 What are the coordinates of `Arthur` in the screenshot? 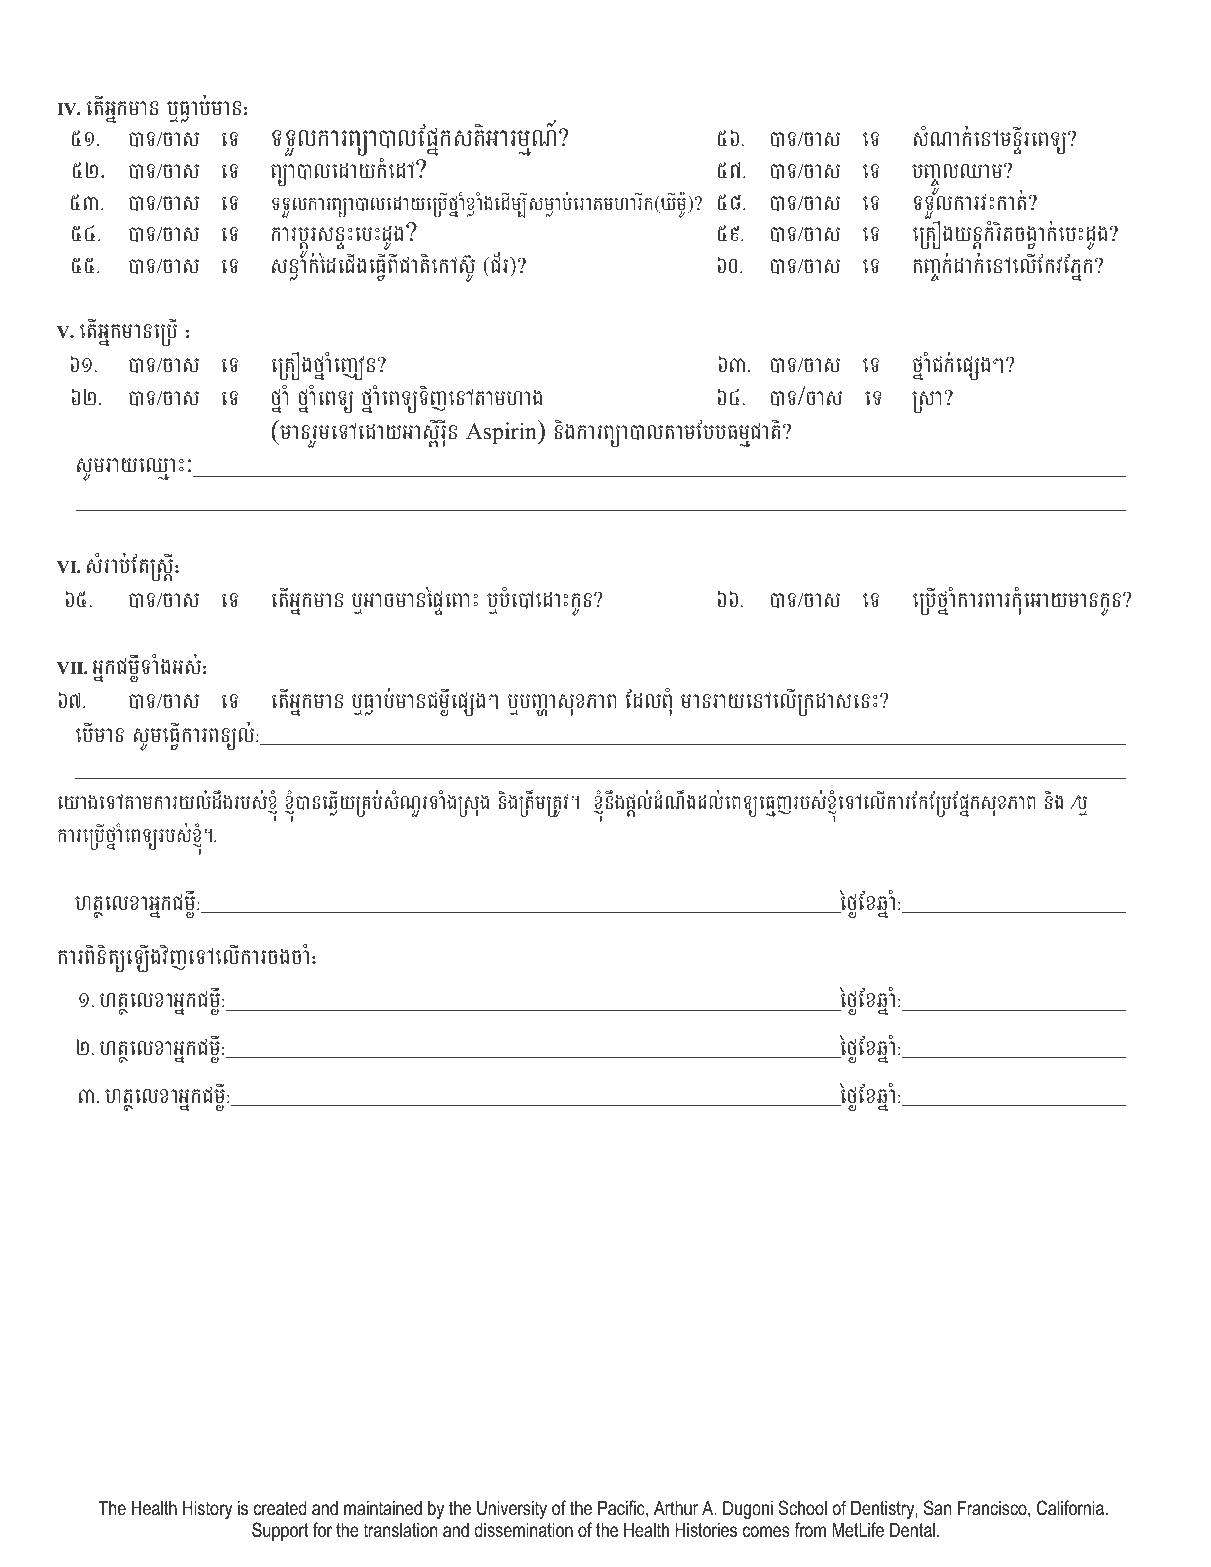 It's located at (676, 1507).
